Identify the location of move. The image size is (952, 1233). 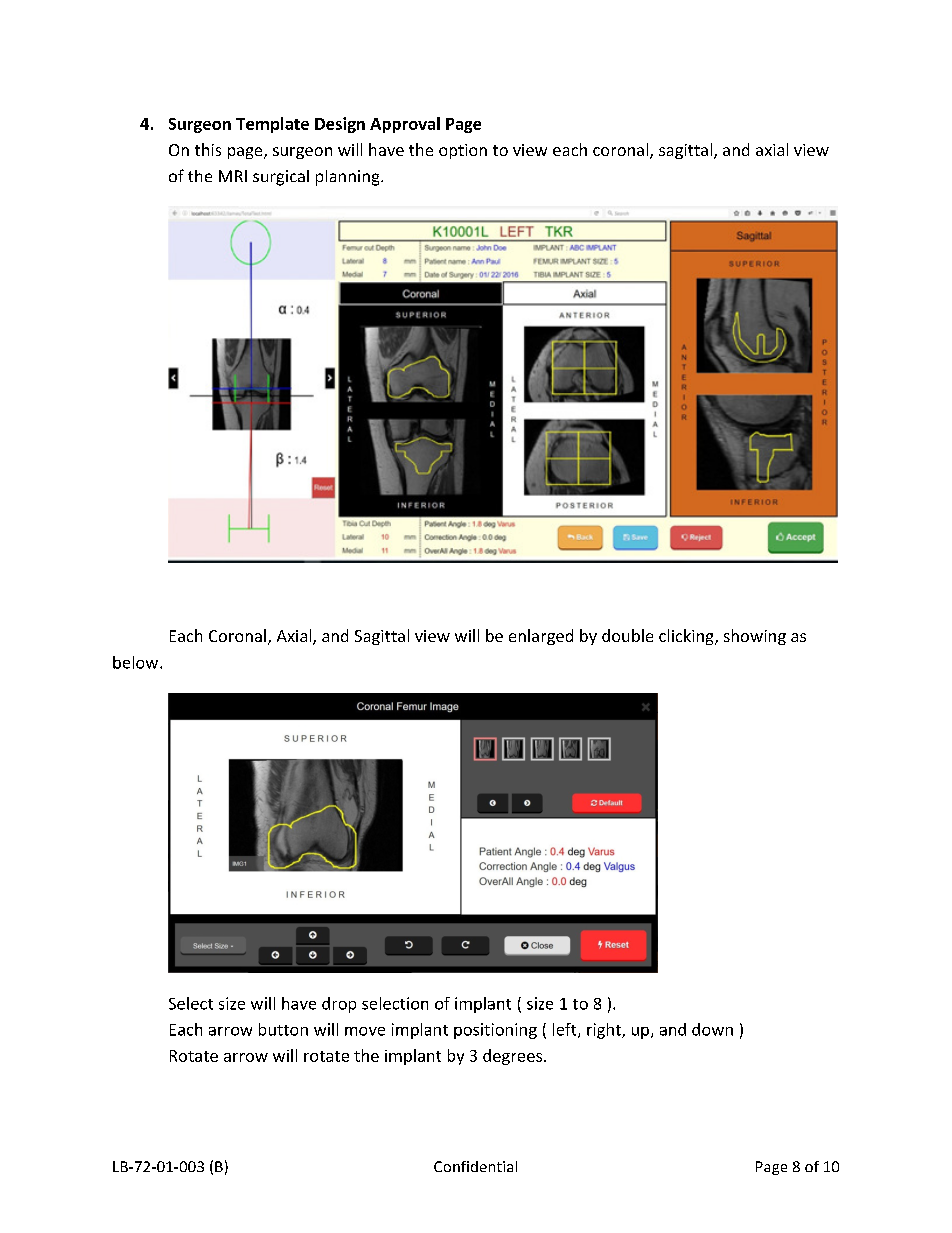
(365, 1031).
